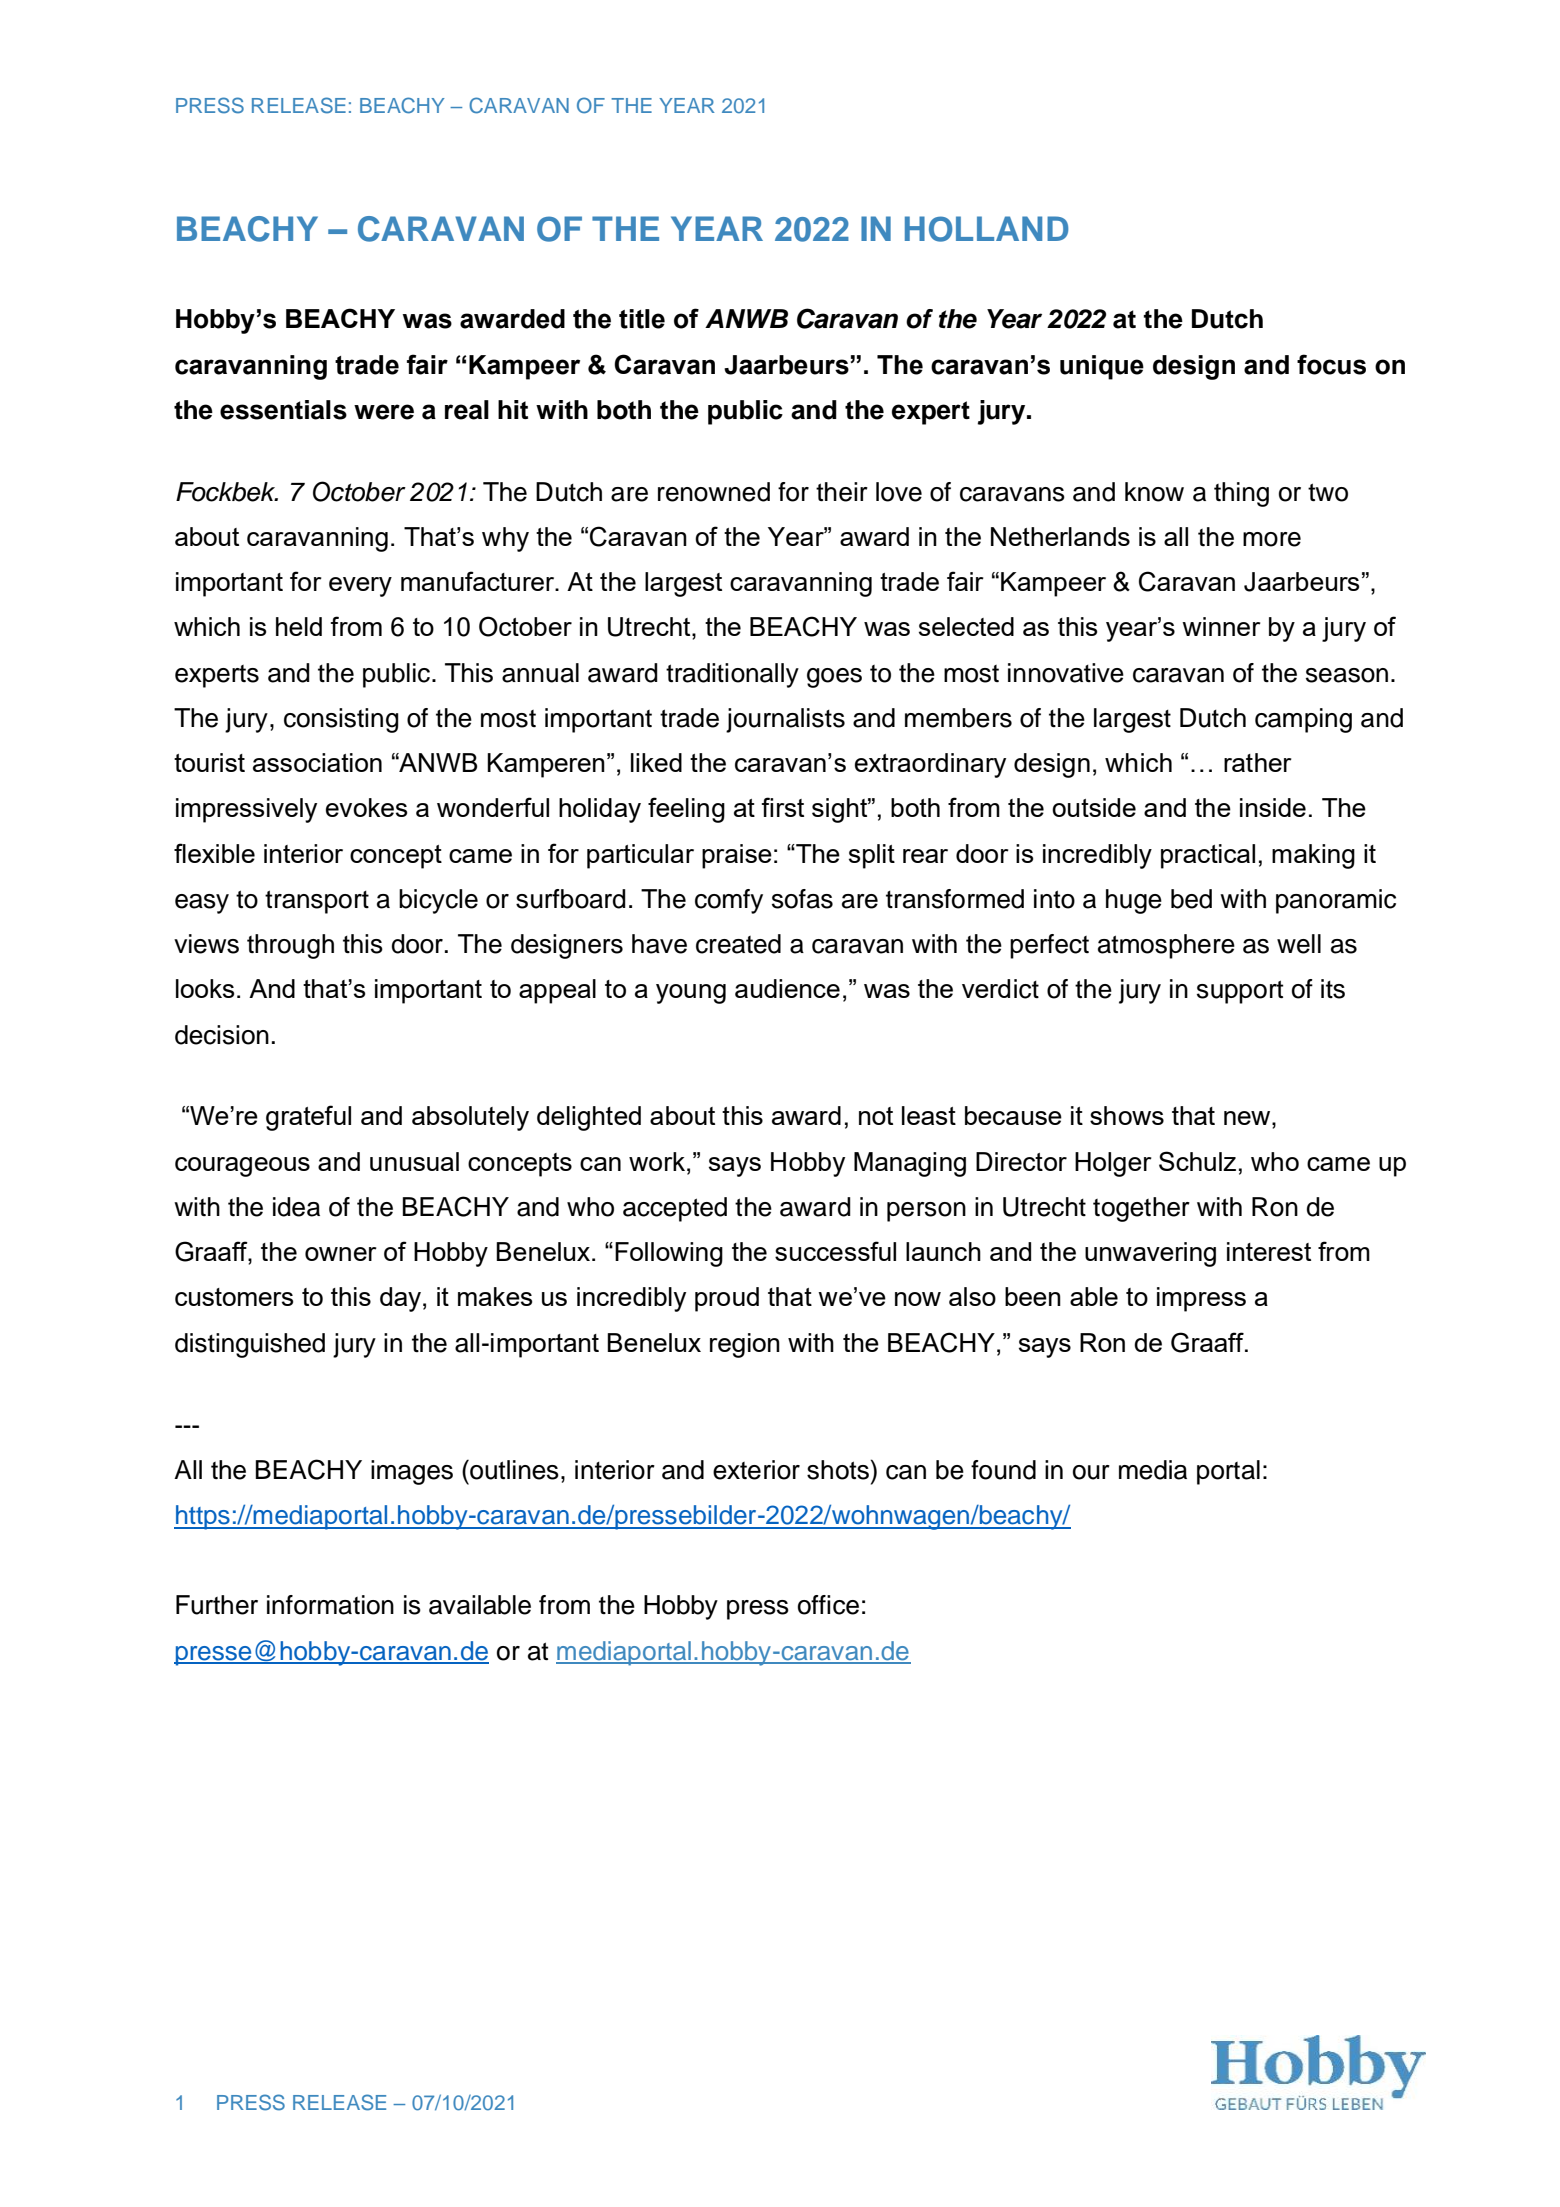  Describe the element at coordinates (330, 1605) in the page. I see `information` at that location.
